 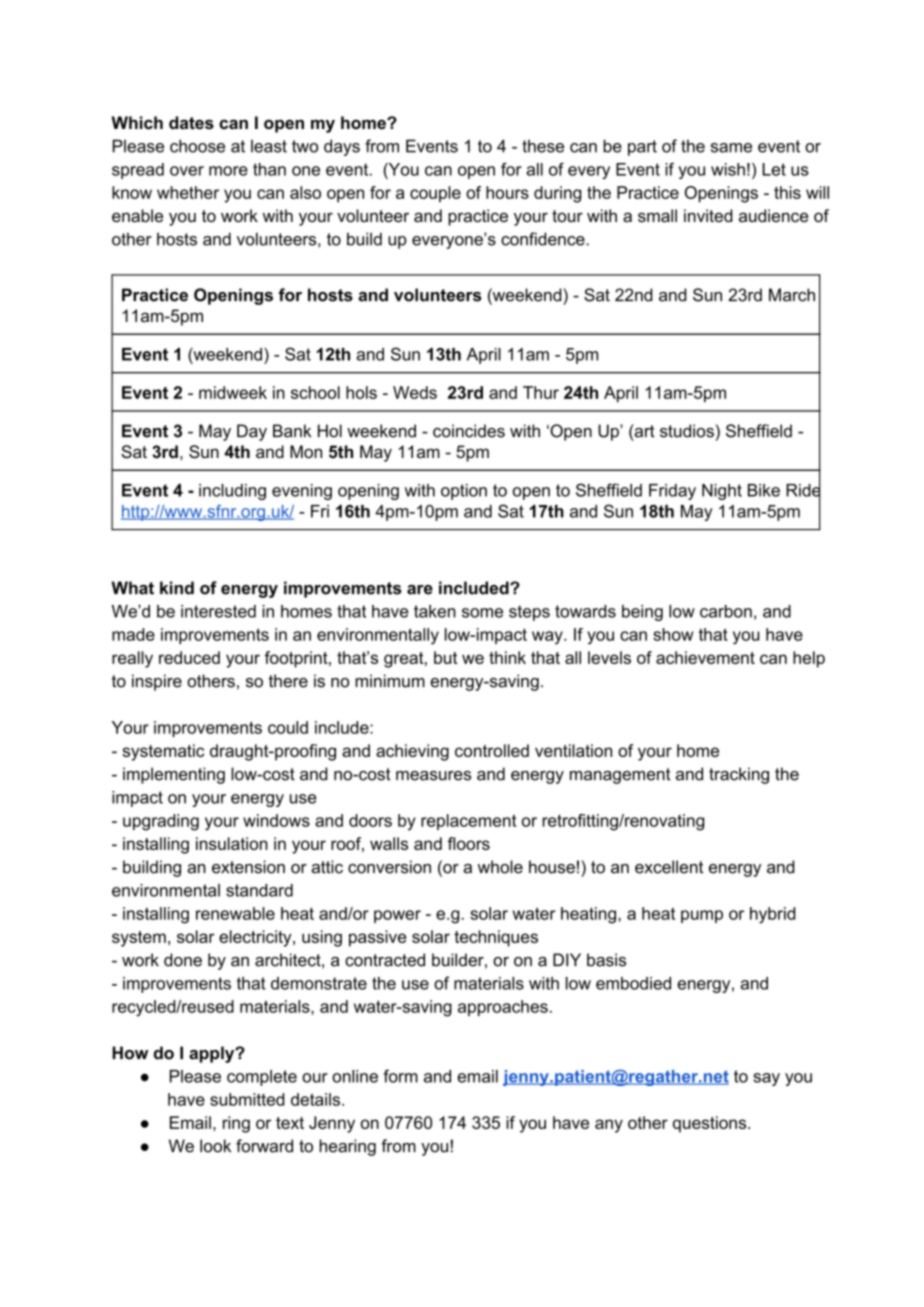 What do you see at coordinates (174, 775) in the image?
I see `implementing` at bounding box center [174, 775].
